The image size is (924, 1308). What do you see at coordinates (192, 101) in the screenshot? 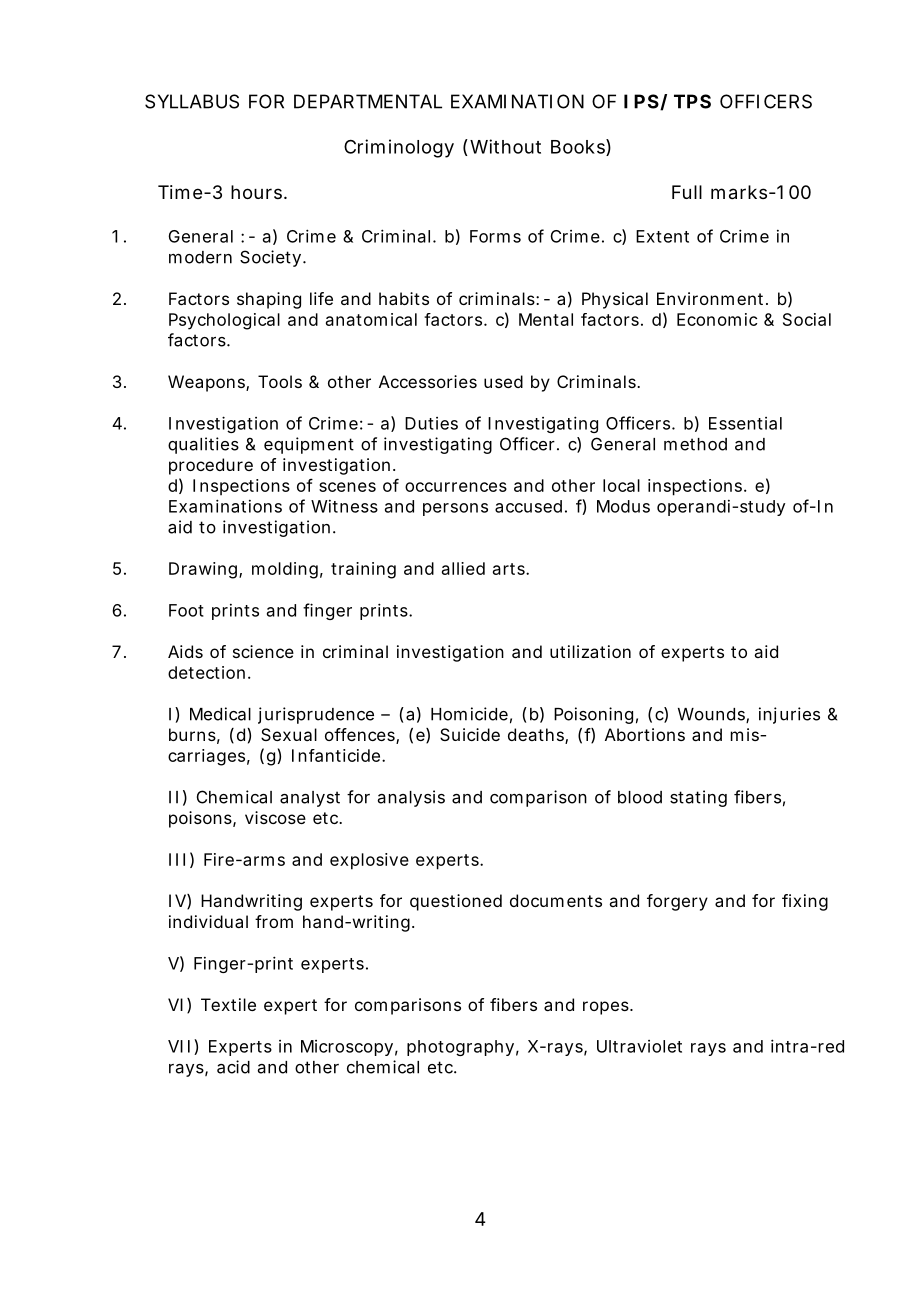
I see `SYLLABUS` at bounding box center [192, 101].
